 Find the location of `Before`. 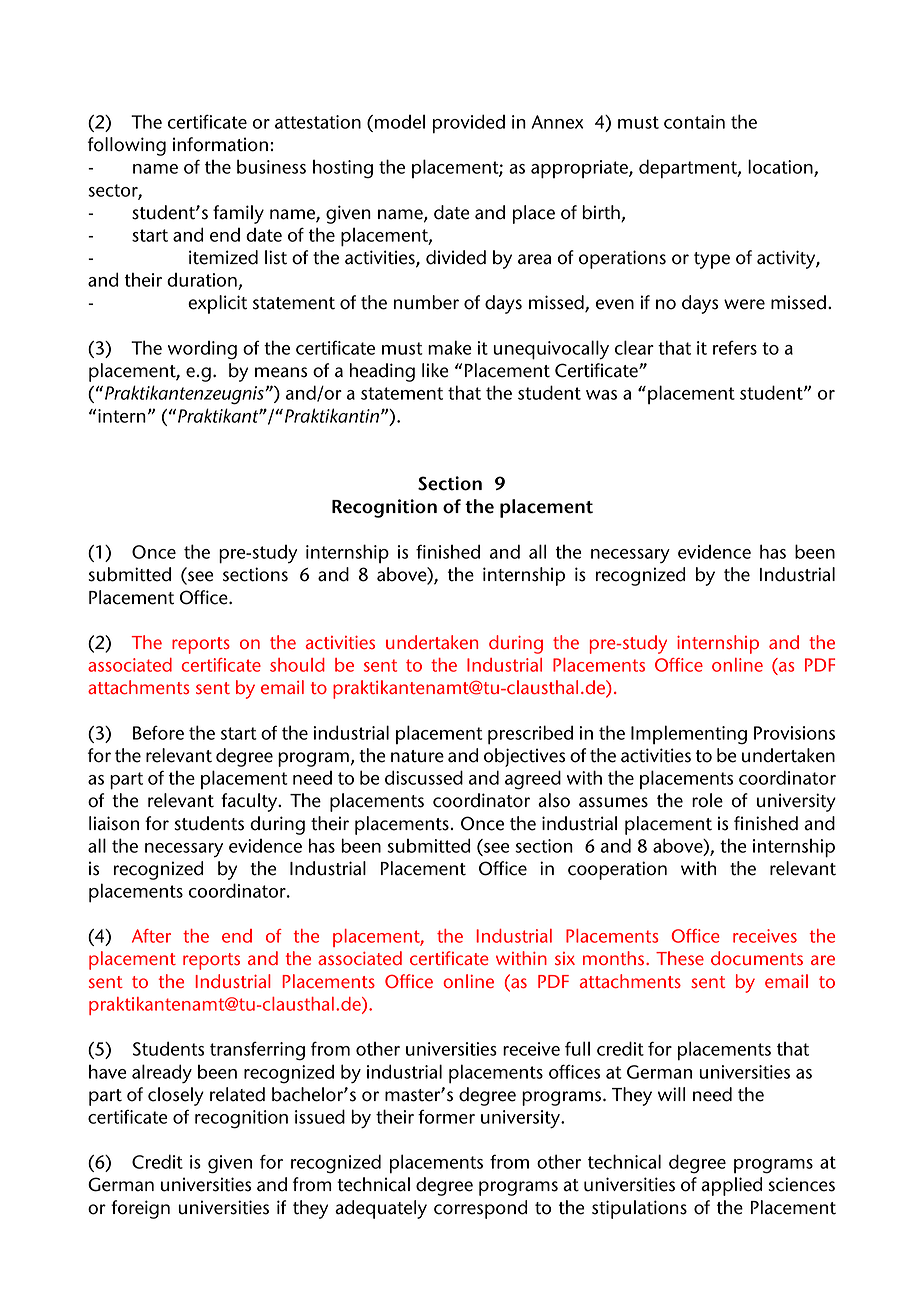

Before is located at coordinates (158, 733).
